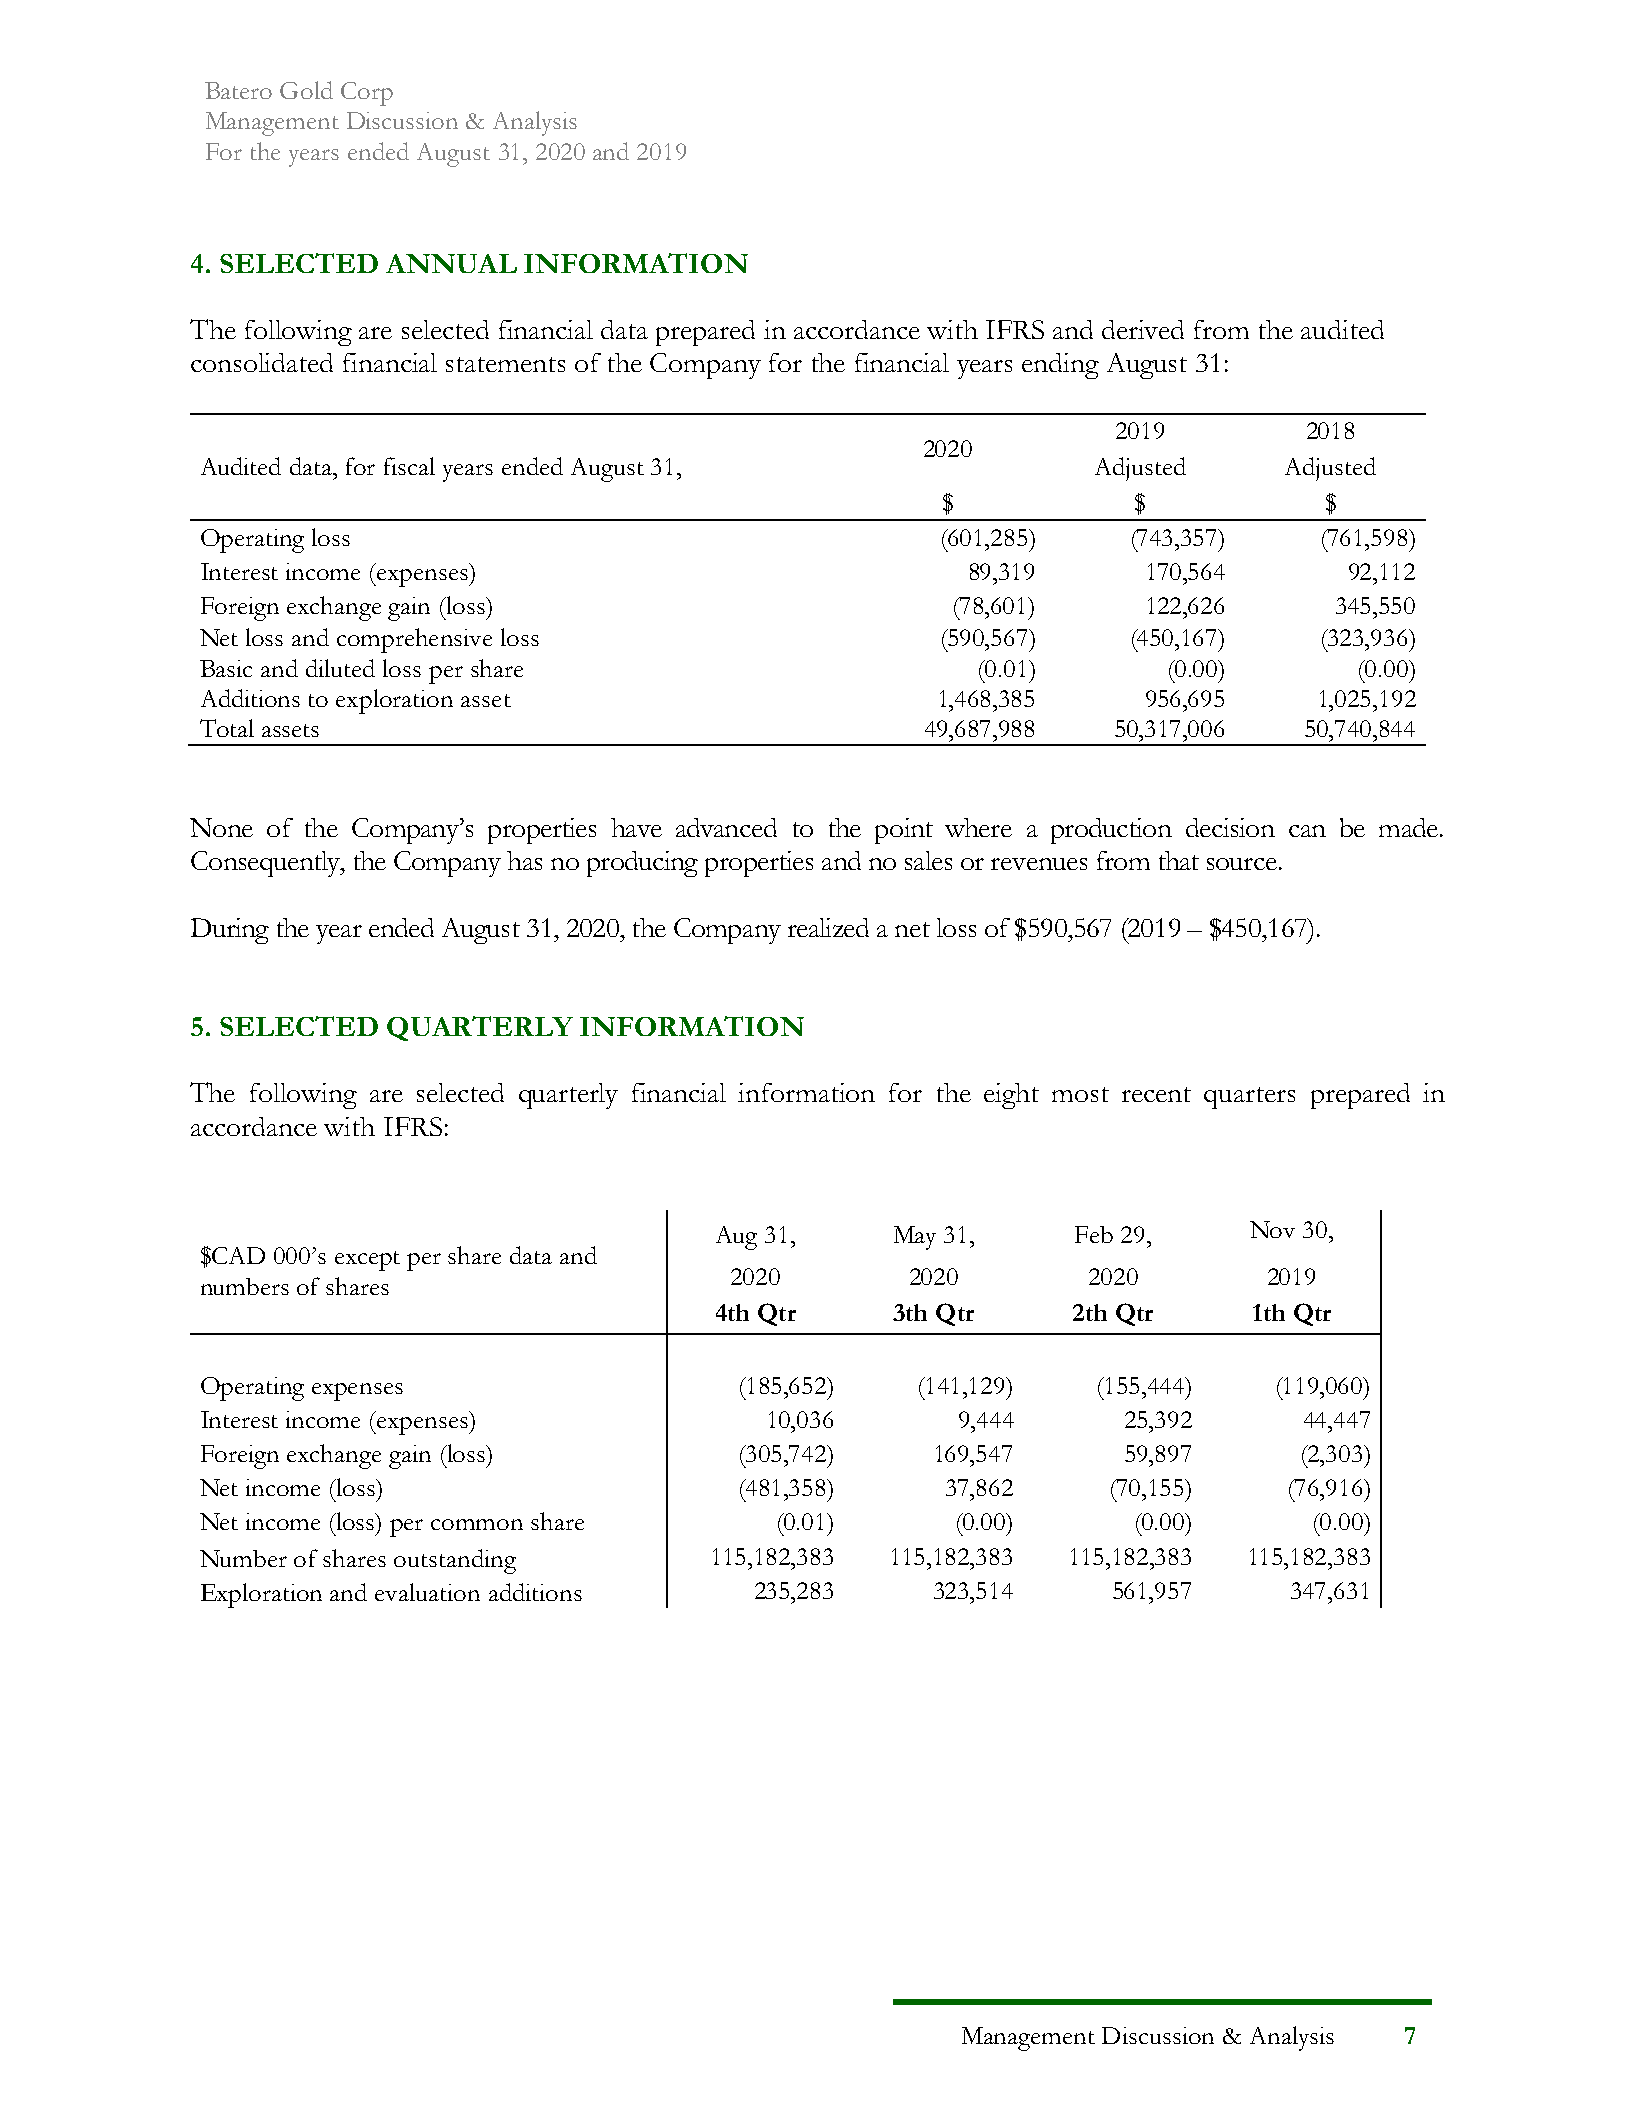 The height and width of the document is (2123, 1641). What do you see at coordinates (1249, 1098) in the document?
I see `quarters` at bounding box center [1249, 1098].
